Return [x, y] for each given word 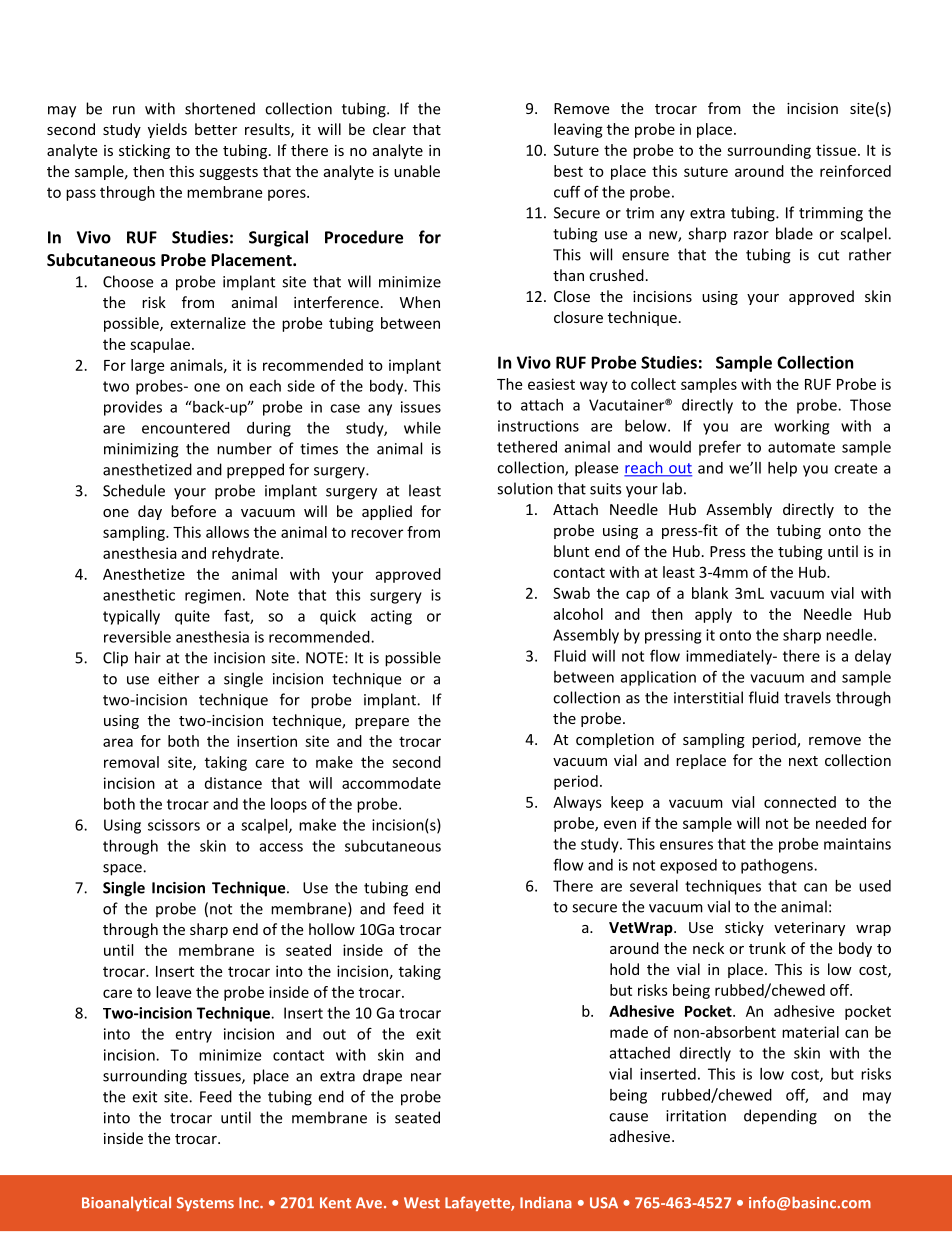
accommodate [391, 783]
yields [167, 130]
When [420, 302]
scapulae [160, 345]
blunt [571, 551]
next [803, 761]
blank [710, 593]
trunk [767, 948]
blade [794, 233]
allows [227, 532]
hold [624, 969]
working [801, 427]
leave [173, 992]
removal [131, 762]
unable [417, 171]
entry [193, 1036]
